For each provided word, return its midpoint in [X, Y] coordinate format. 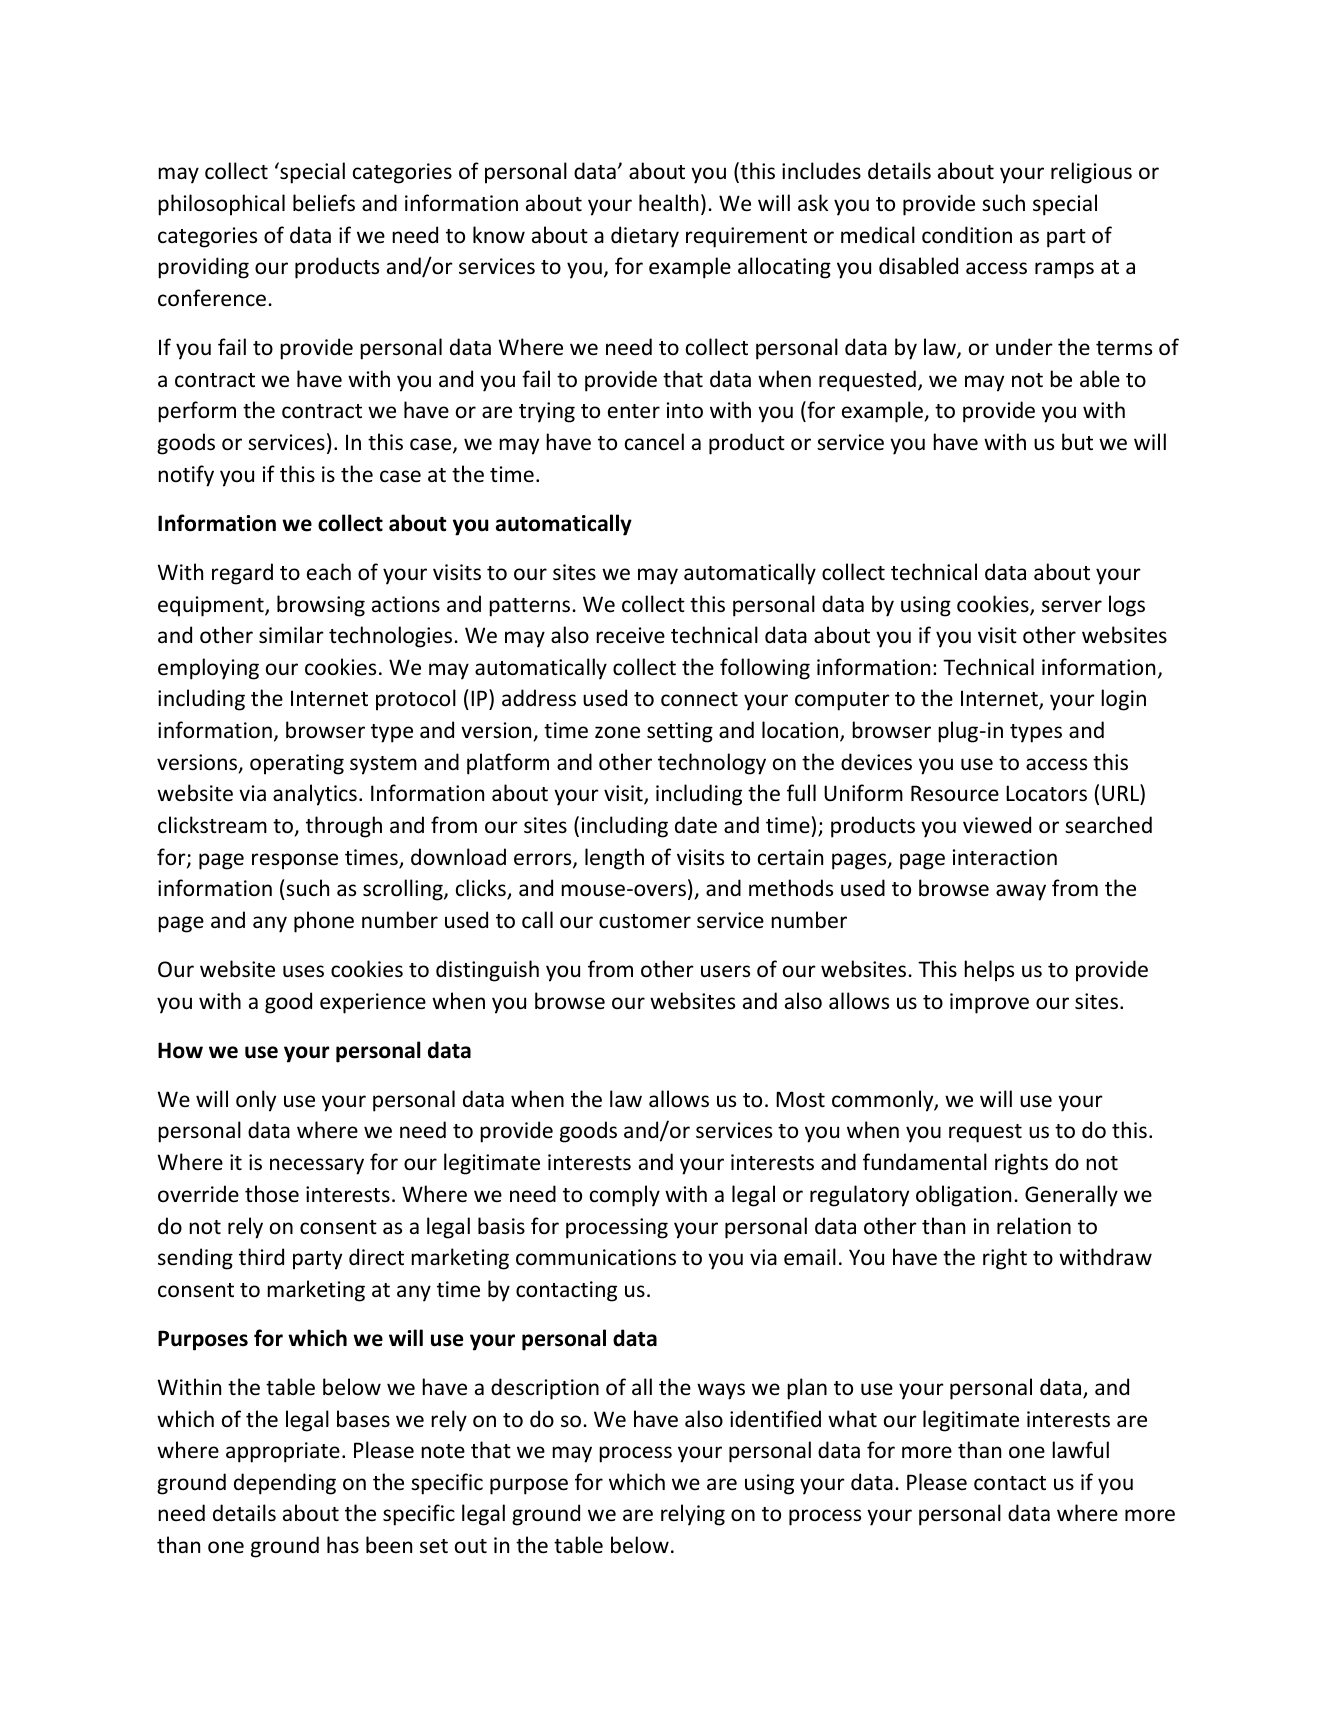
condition [967, 235]
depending [285, 1484]
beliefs [324, 203]
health [668, 203]
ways [721, 1391]
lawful [1080, 1449]
